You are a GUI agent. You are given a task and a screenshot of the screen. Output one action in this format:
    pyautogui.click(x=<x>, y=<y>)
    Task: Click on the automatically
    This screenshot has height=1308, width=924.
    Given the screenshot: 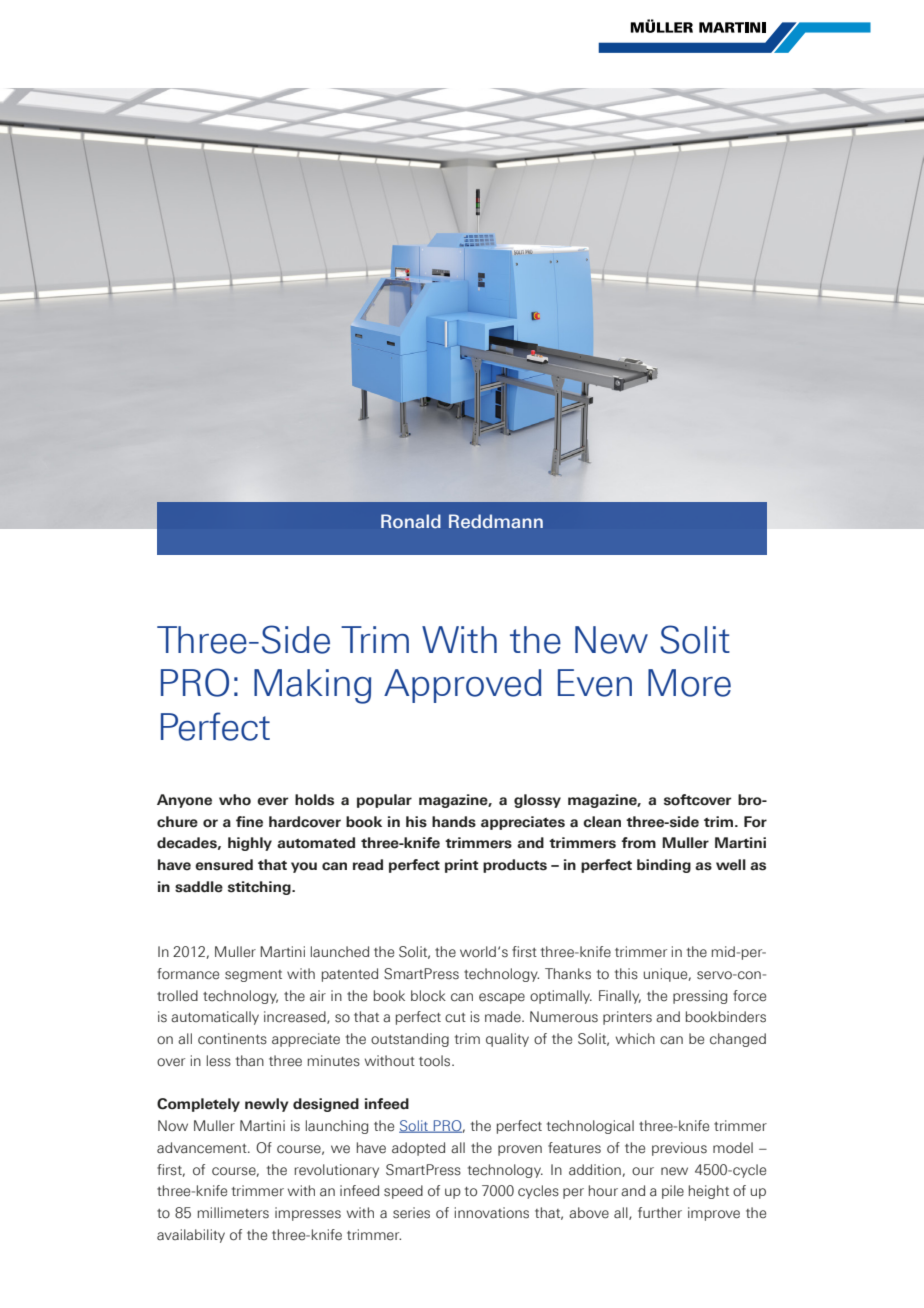 What is the action you would take?
    pyautogui.click(x=215, y=1018)
